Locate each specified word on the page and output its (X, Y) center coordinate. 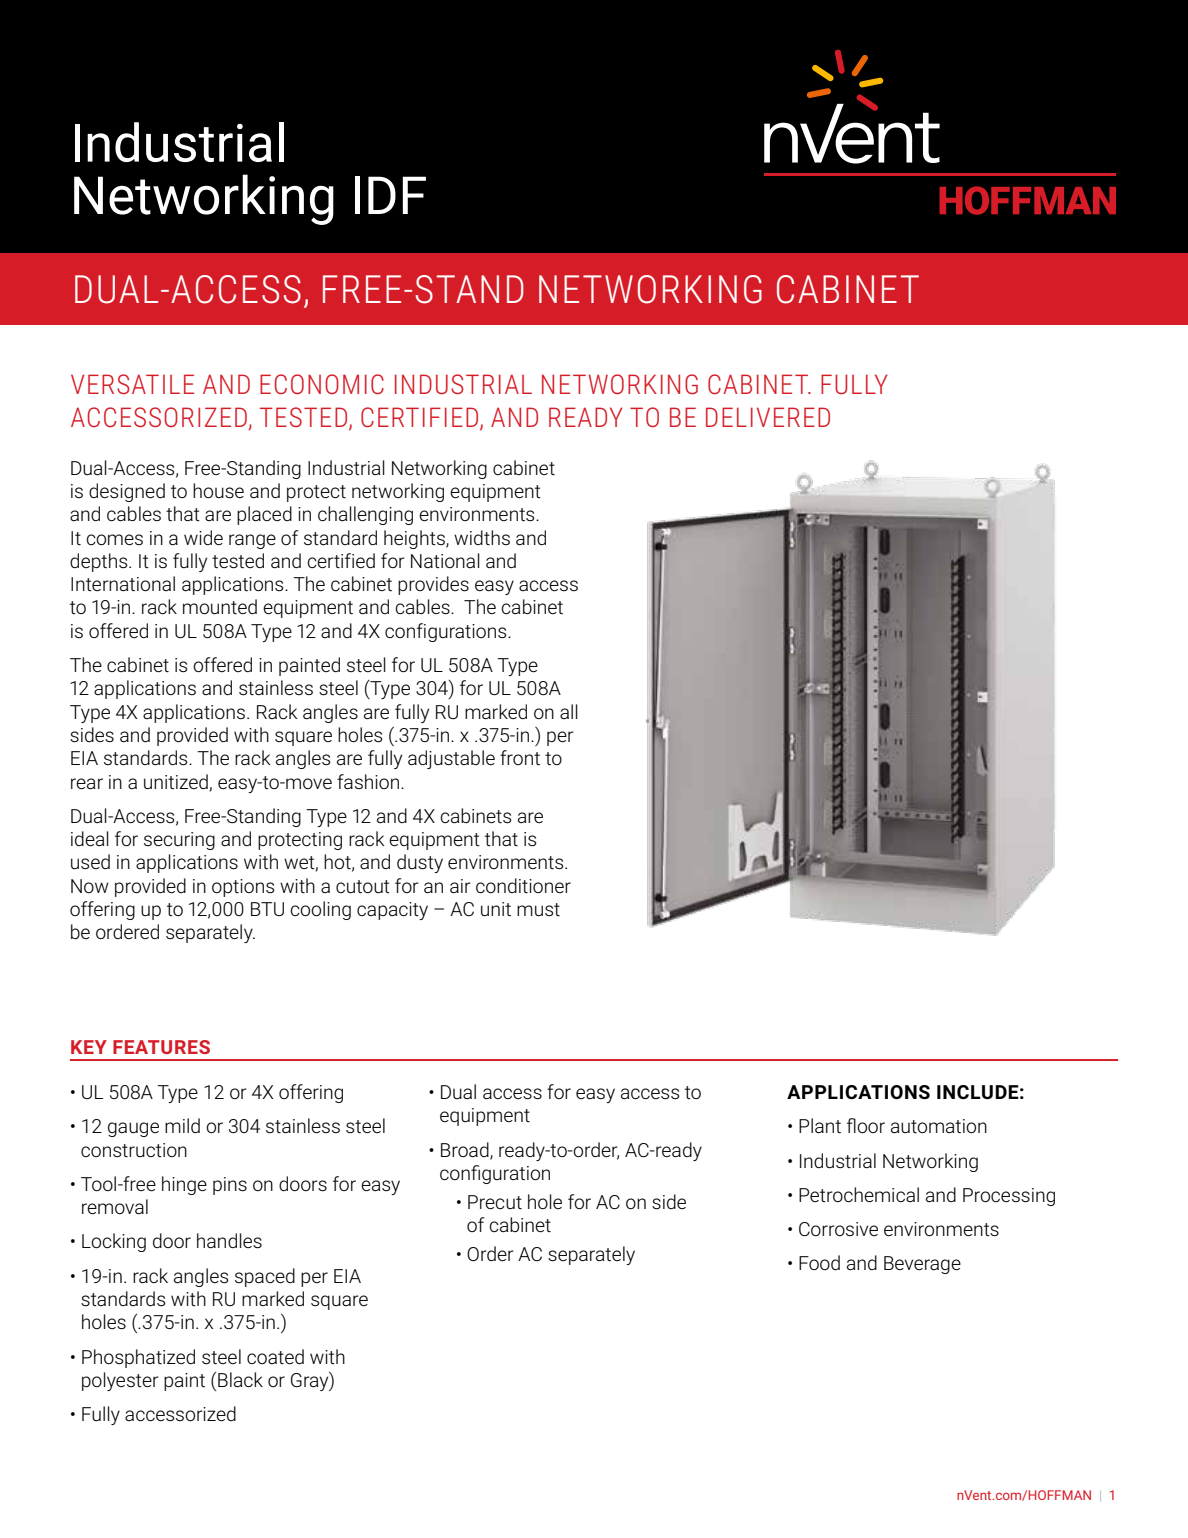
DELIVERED (768, 417)
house (218, 491)
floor (866, 1125)
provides (433, 585)
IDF (390, 195)
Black (240, 1379)
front (520, 757)
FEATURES (161, 1047)
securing (179, 841)
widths (482, 537)
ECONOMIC (322, 384)
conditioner (523, 885)
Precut (495, 1202)
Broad (466, 1150)
